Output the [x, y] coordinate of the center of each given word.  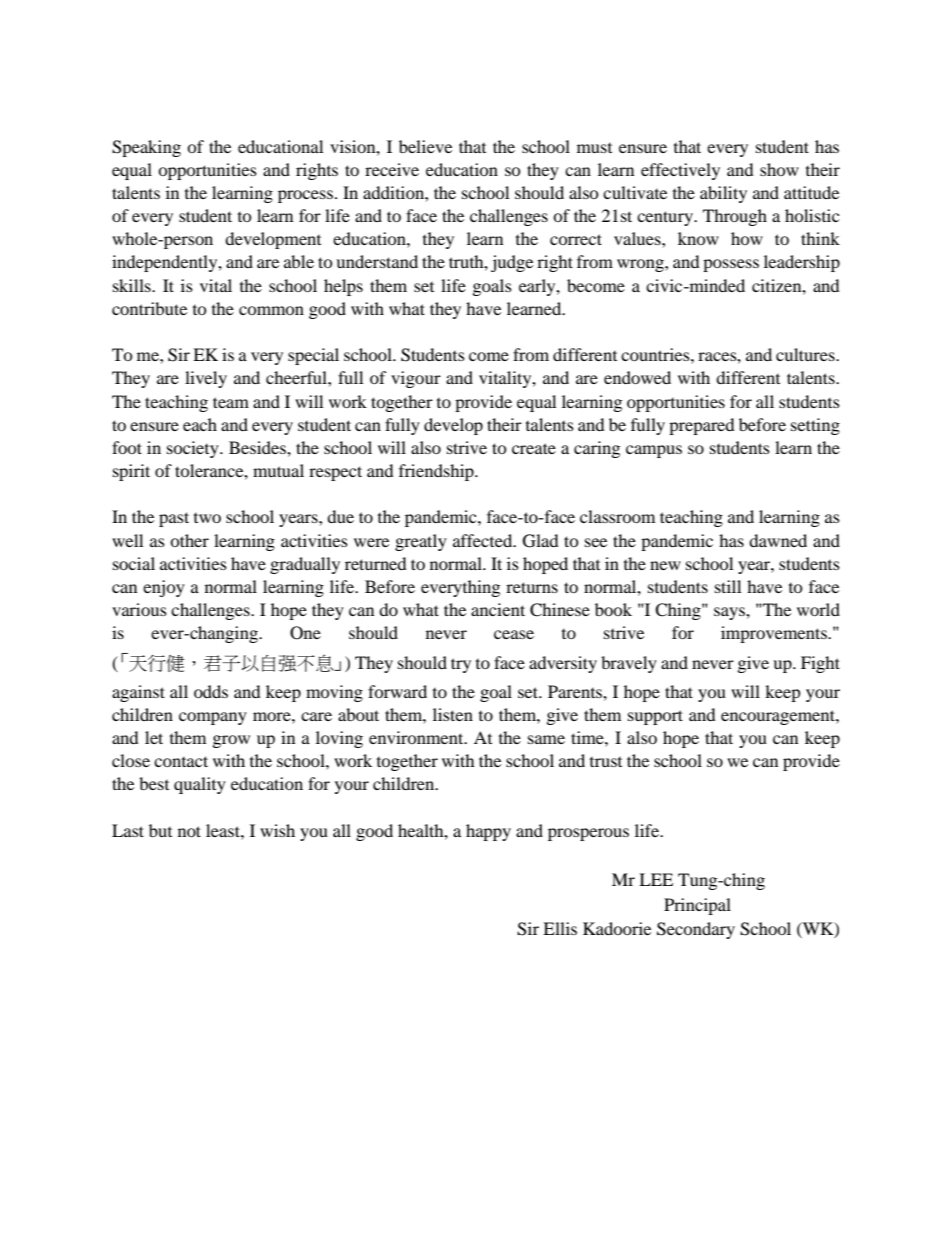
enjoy [164, 588]
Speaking [146, 148]
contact [181, 761]
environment [417, 737]
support [655, 717]
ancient [498, 609]
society [194, 449]
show [779, 169]
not [189, 831]
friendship [437, 472]
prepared [702, 426]
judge [512, 263]
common [271, 310]
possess [731, 265]
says [730, 613]
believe [425, 146]
